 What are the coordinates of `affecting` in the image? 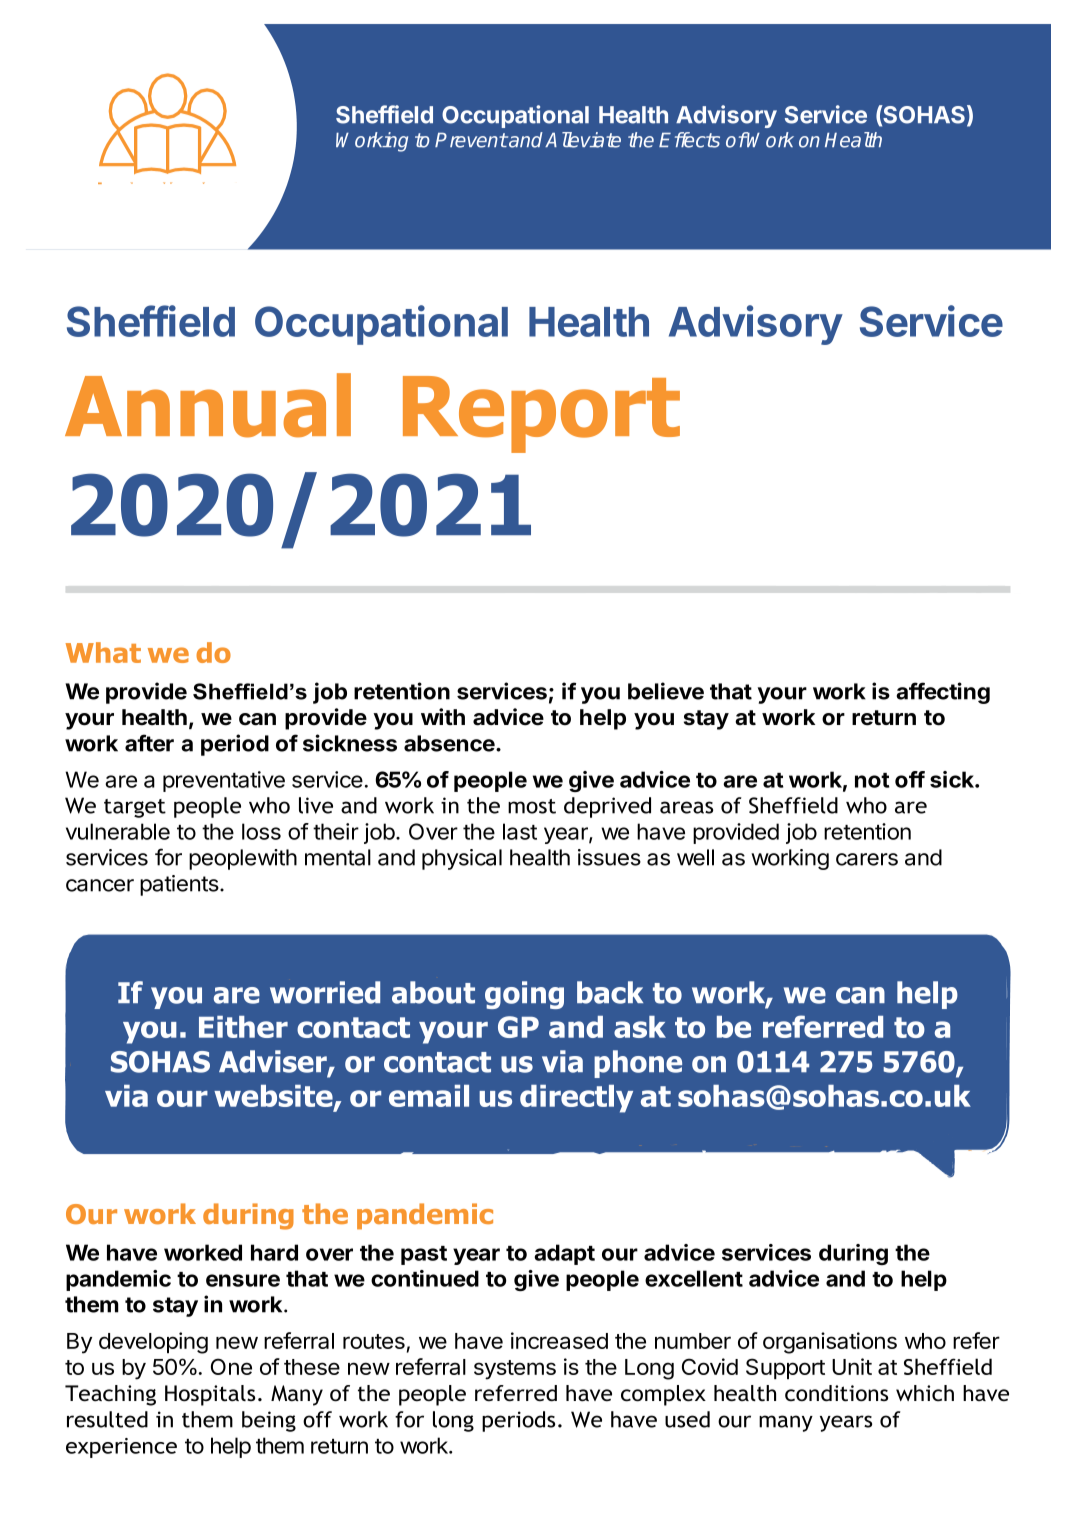 It's located at (943, 693).
